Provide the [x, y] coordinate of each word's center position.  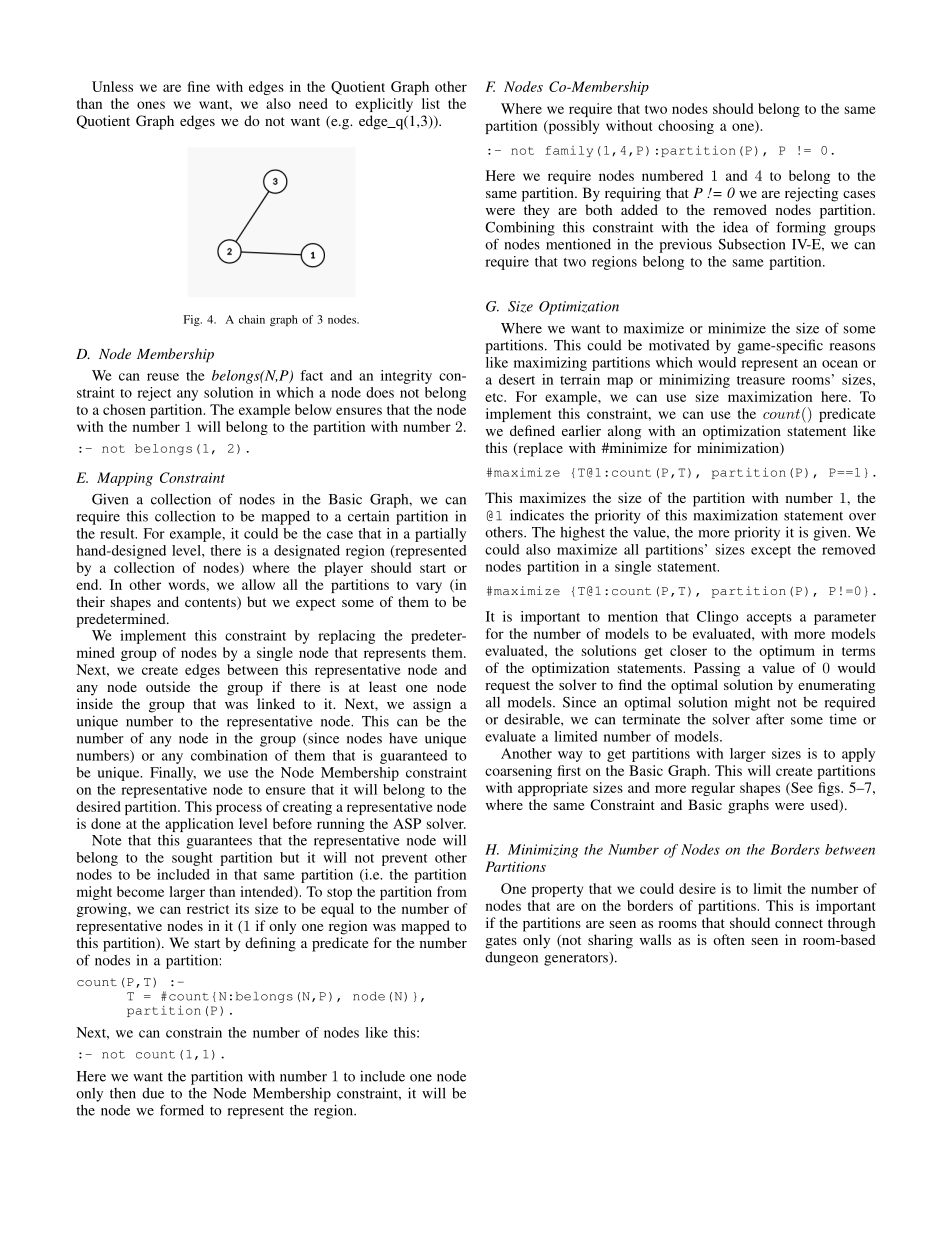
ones [151, 105]
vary [429, 587]
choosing [686, 127]
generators [577, 959]
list [431, 103]
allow [258, 584]
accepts [769, 619]
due [153, 1093]
